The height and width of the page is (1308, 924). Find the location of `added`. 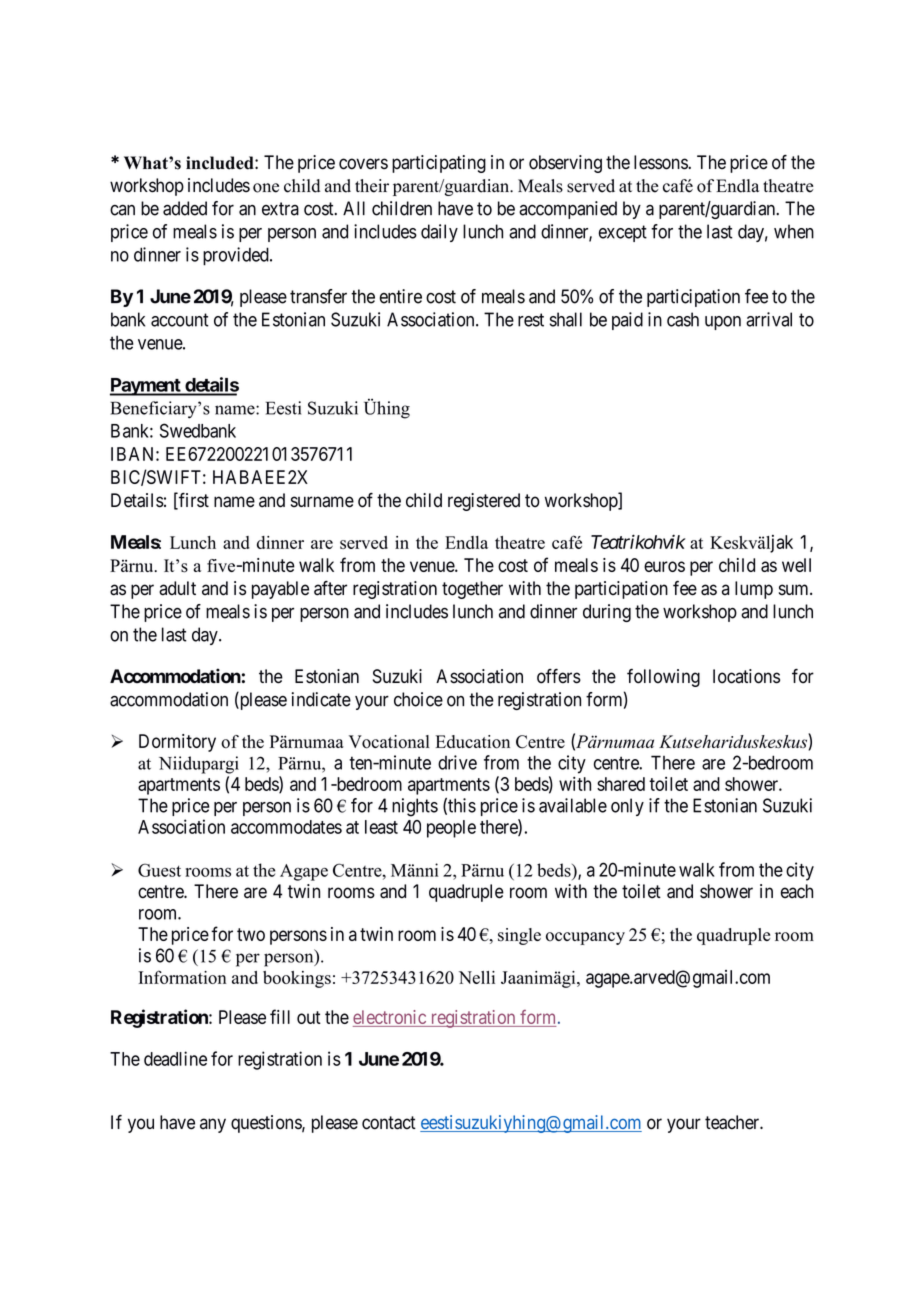

added is located at coordinates (185, 208).
